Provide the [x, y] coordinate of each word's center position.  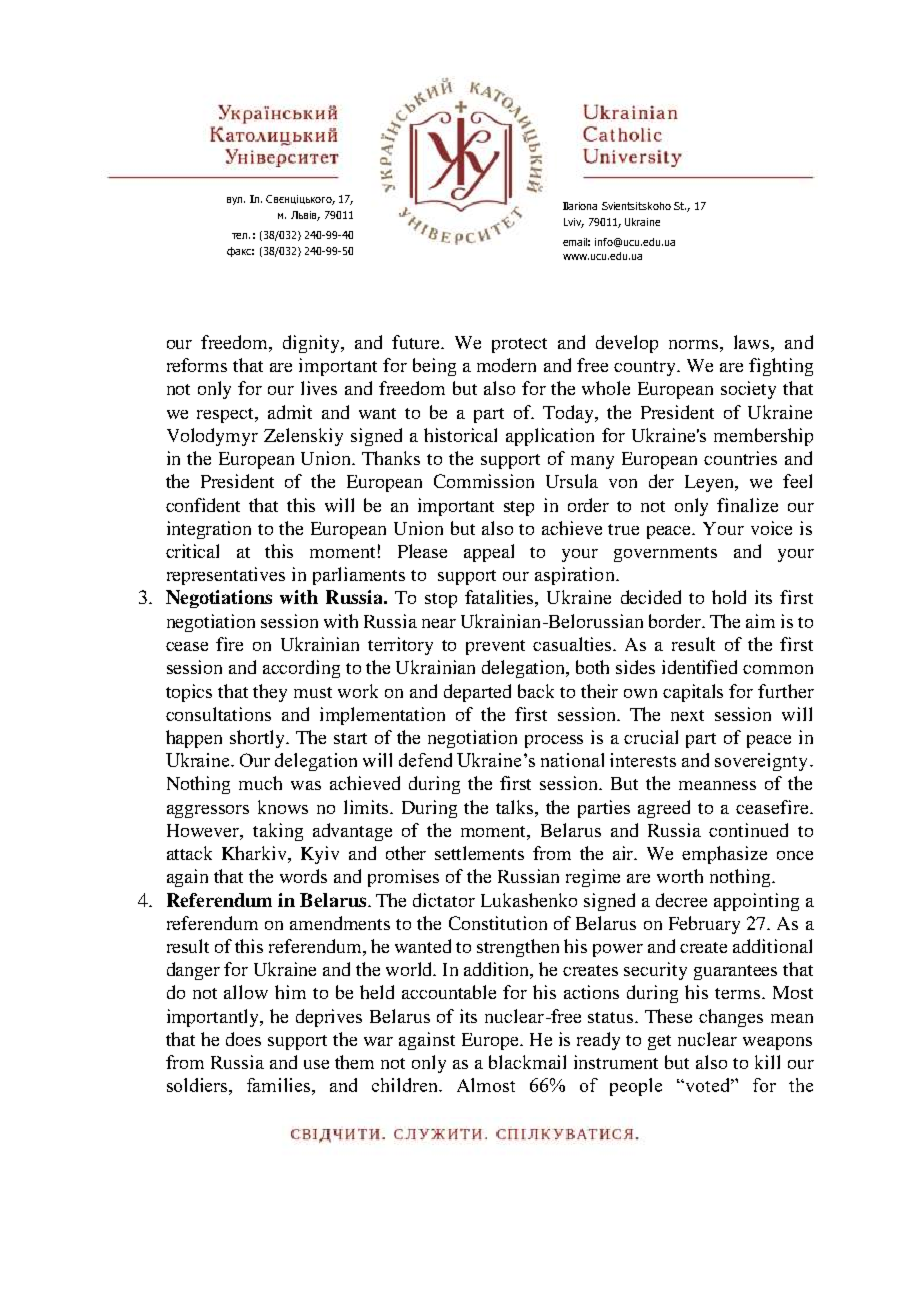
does [243, 1039]
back [536, 691]
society [748, 390]
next [687, 715]
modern [506, 365]
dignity [312, 344]
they [270, 693]
